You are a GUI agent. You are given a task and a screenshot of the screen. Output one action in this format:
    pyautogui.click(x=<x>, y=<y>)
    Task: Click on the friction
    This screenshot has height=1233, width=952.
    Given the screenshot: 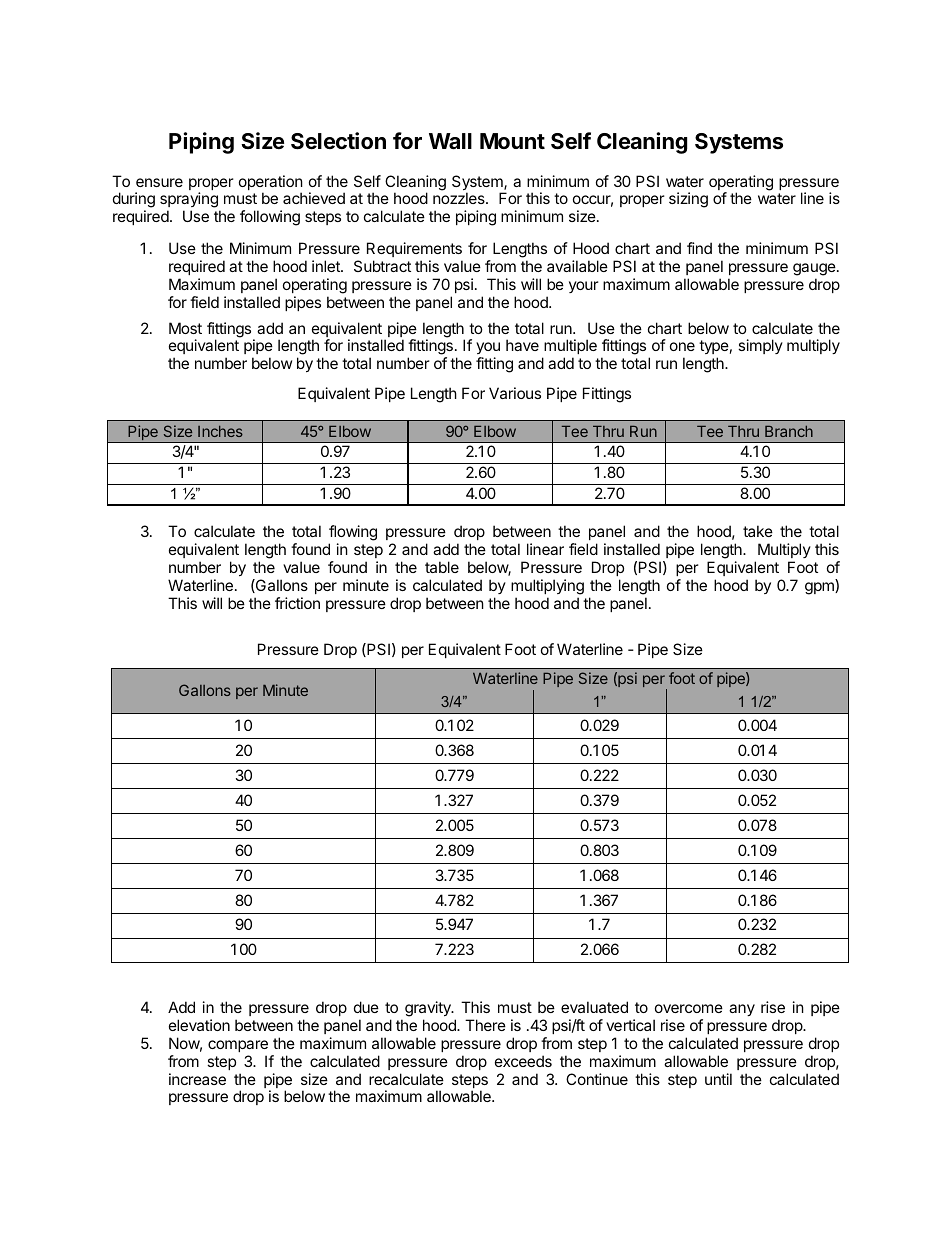 What is the action you would take?
    pyautogui.click(x=297, y=603)
